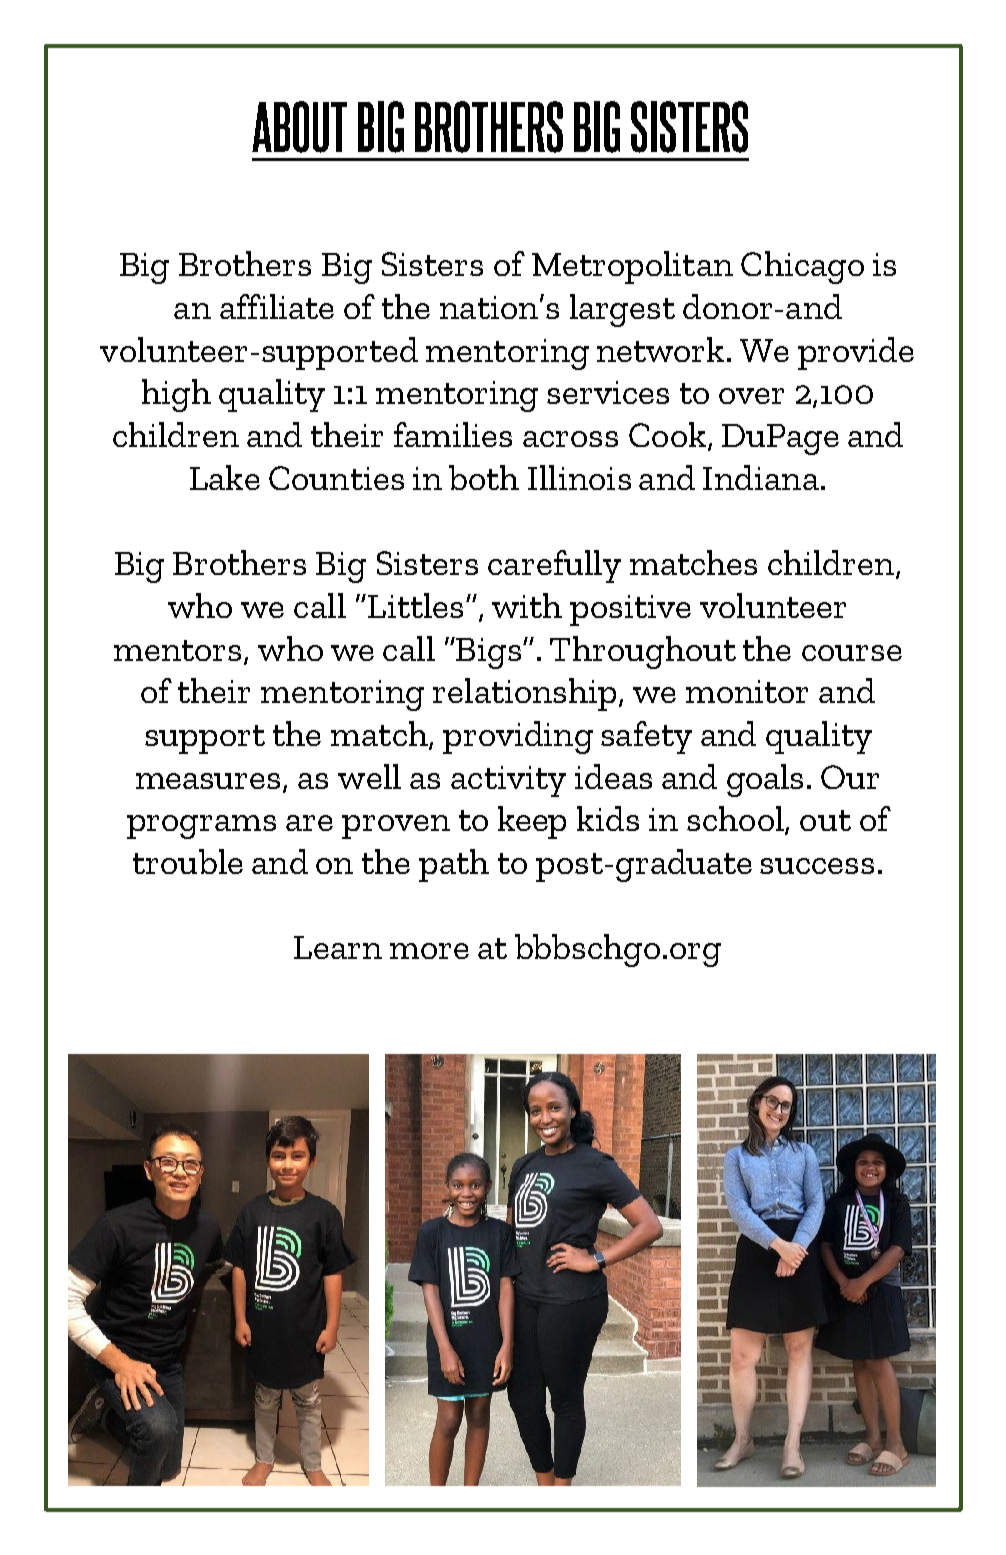 The image size is (1006, 1555). Describe the element at coordinates (524, 694) in the image. I see `relationship` at that location.
